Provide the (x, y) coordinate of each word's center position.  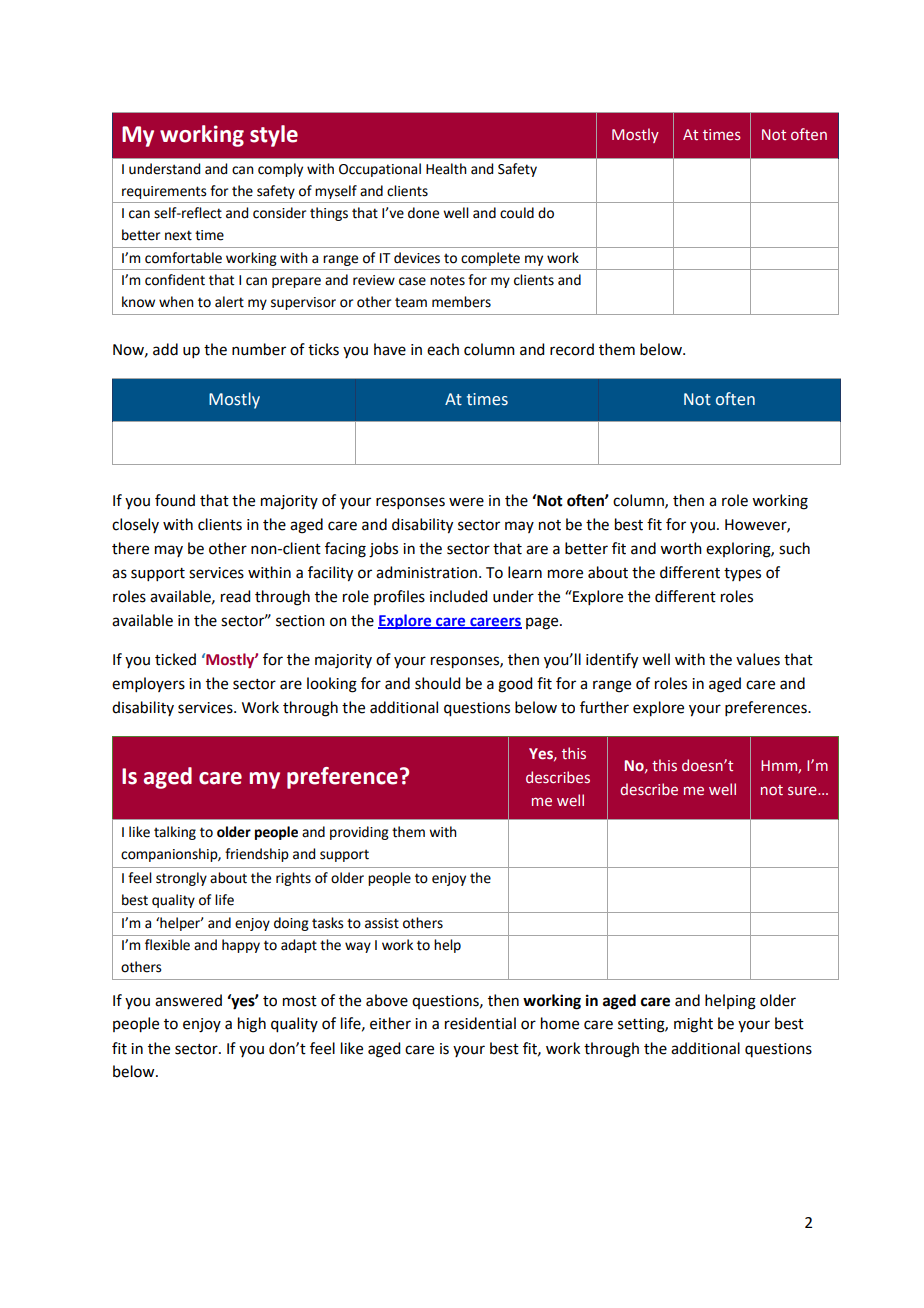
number (259, 349)
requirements (164, 192)
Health (446, 169)
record (572, 349)
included (458, 596)
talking (175, 833)
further (604, 707)
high (252, 1025)
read (235, 596)
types (742, 575)
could (517, 213)
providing (359, 833)
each (443, 349)
